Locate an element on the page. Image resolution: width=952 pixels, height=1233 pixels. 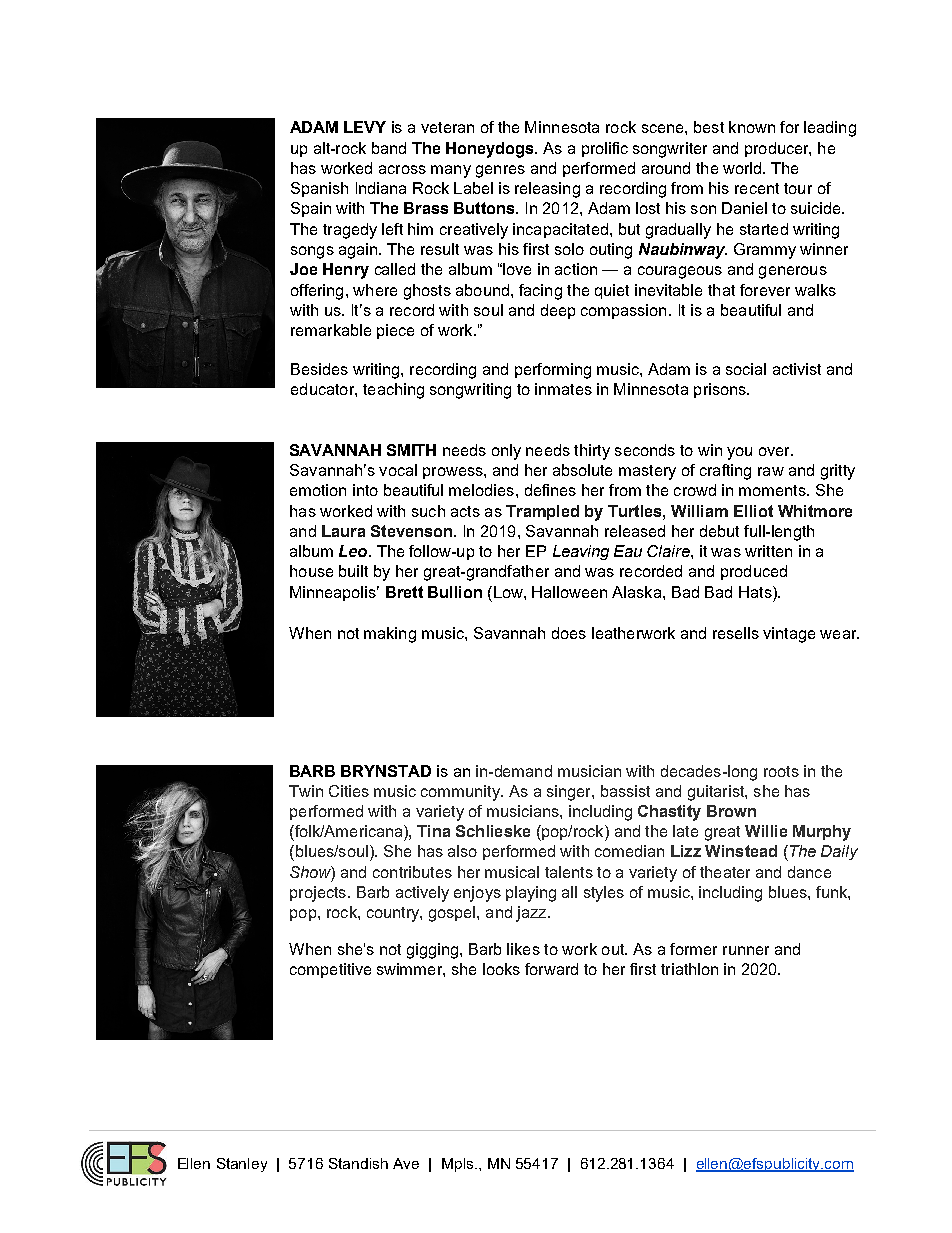
Mpls is located at coordinates (459, 1165).
